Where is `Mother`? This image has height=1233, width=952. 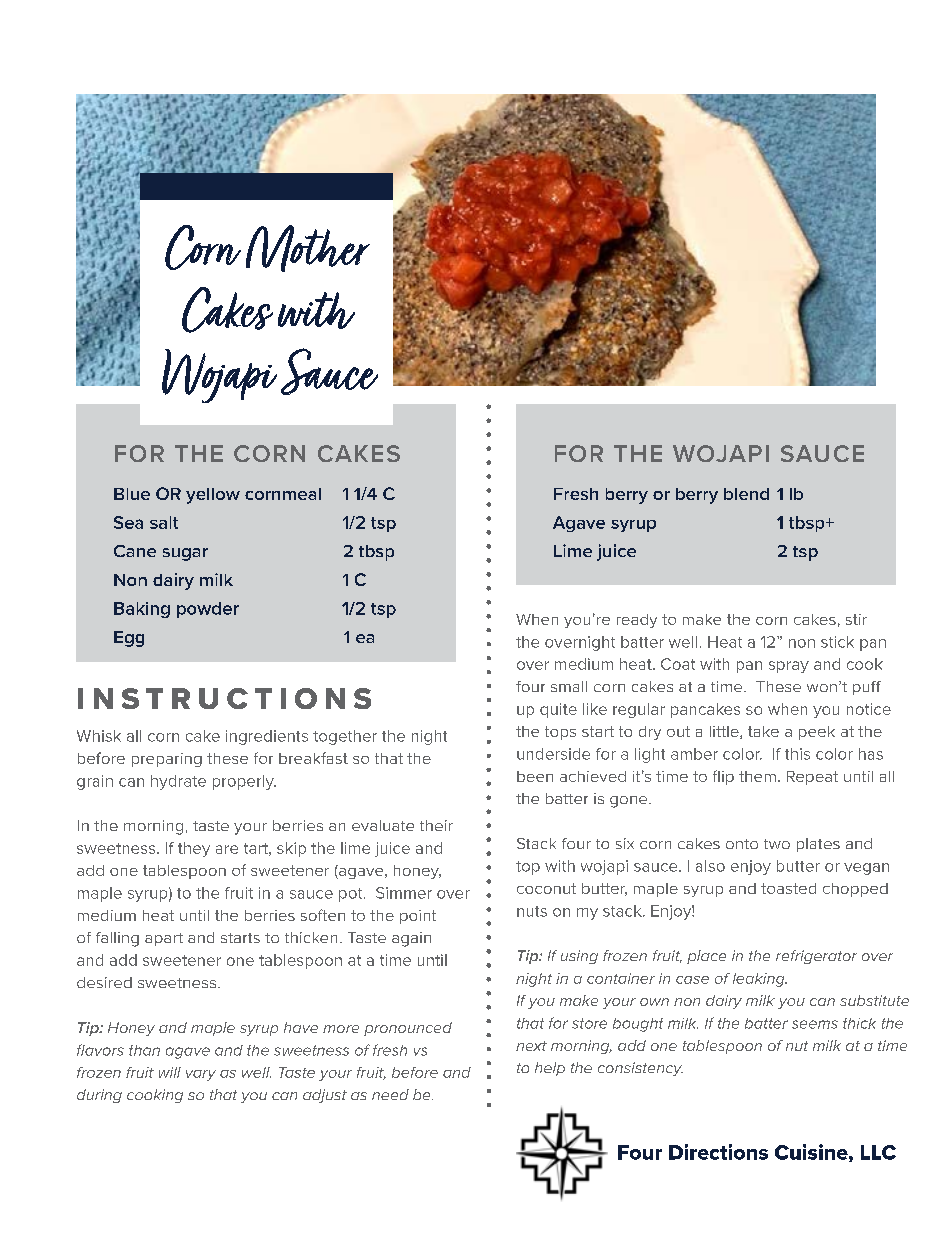 Mother is located at coordinates (308, 248).
